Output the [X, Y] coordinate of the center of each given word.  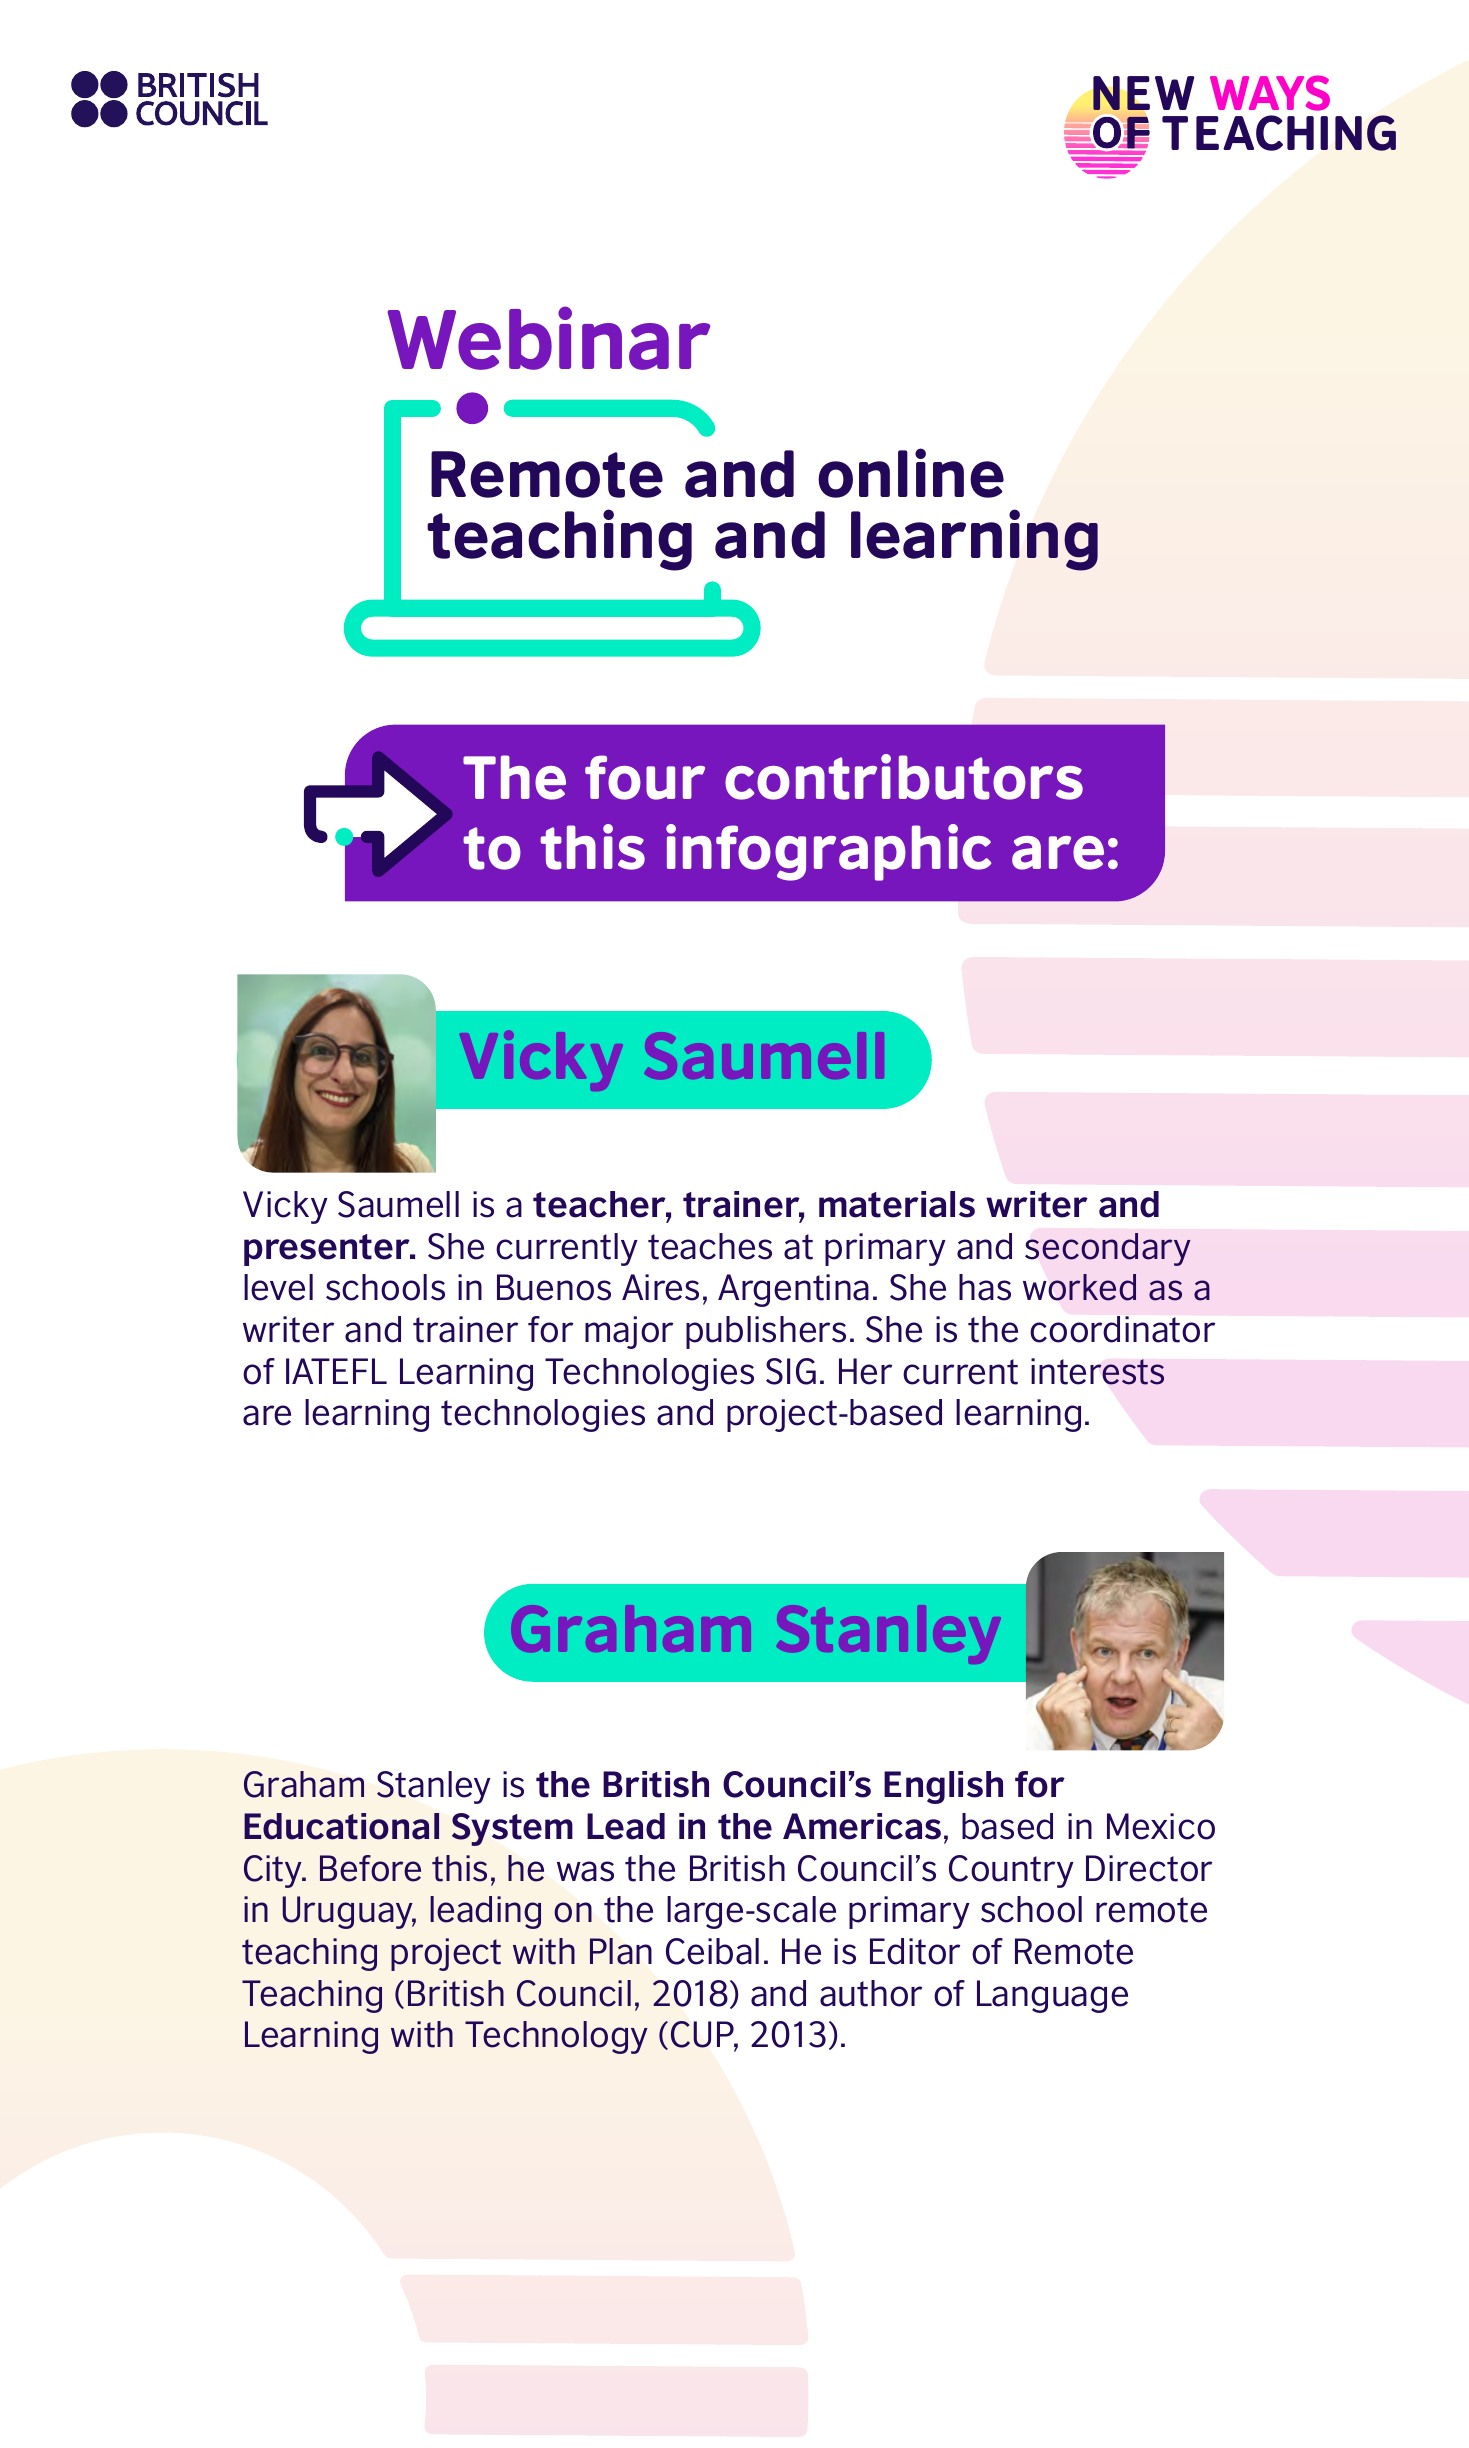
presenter [328, 1250]
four [645, 777]
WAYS [1270, 93]
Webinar [548, 338]
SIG [791, 1371]
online [911, 473]
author [871, 1993]
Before [370, 1868]
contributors [904, 777]
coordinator [1122, 1329]
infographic [828, 852]
